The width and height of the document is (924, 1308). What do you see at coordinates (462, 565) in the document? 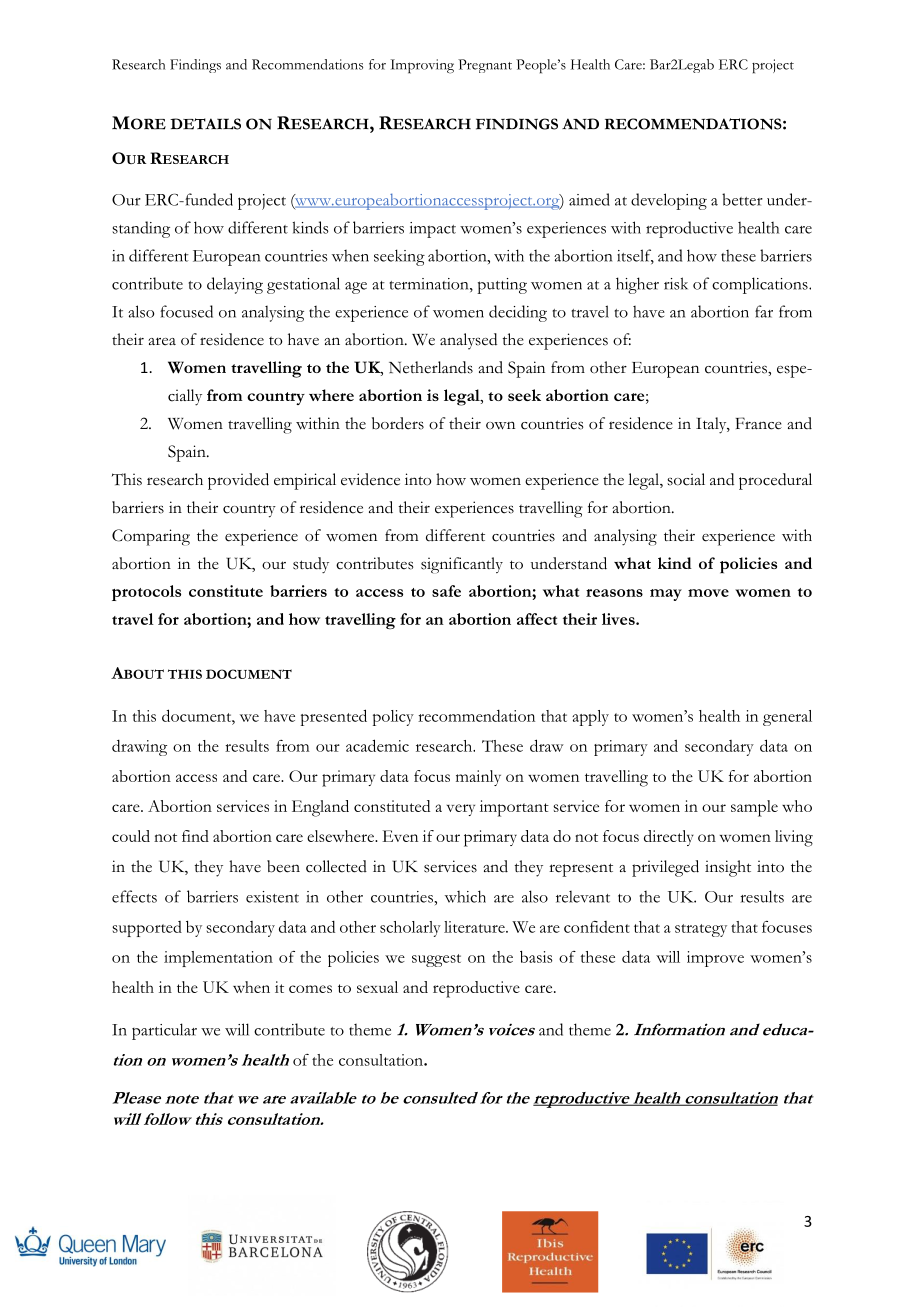
I see `significantly` at bounding box center [462, 565].
